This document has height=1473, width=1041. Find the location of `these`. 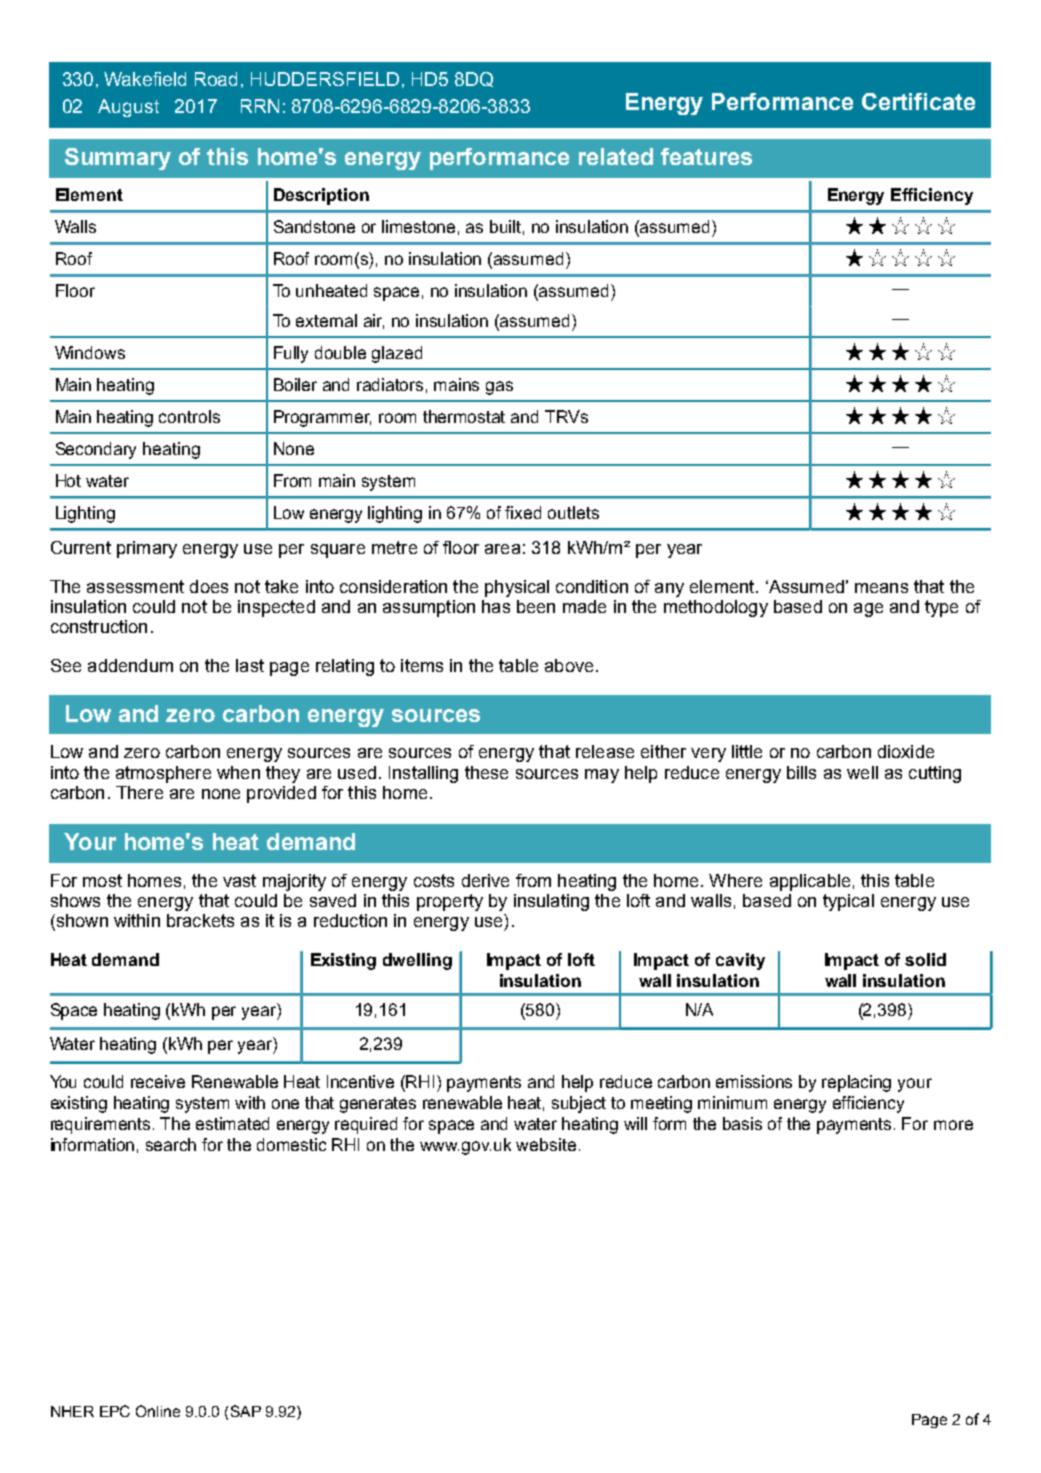

these is located at coordinates (486, 772).
